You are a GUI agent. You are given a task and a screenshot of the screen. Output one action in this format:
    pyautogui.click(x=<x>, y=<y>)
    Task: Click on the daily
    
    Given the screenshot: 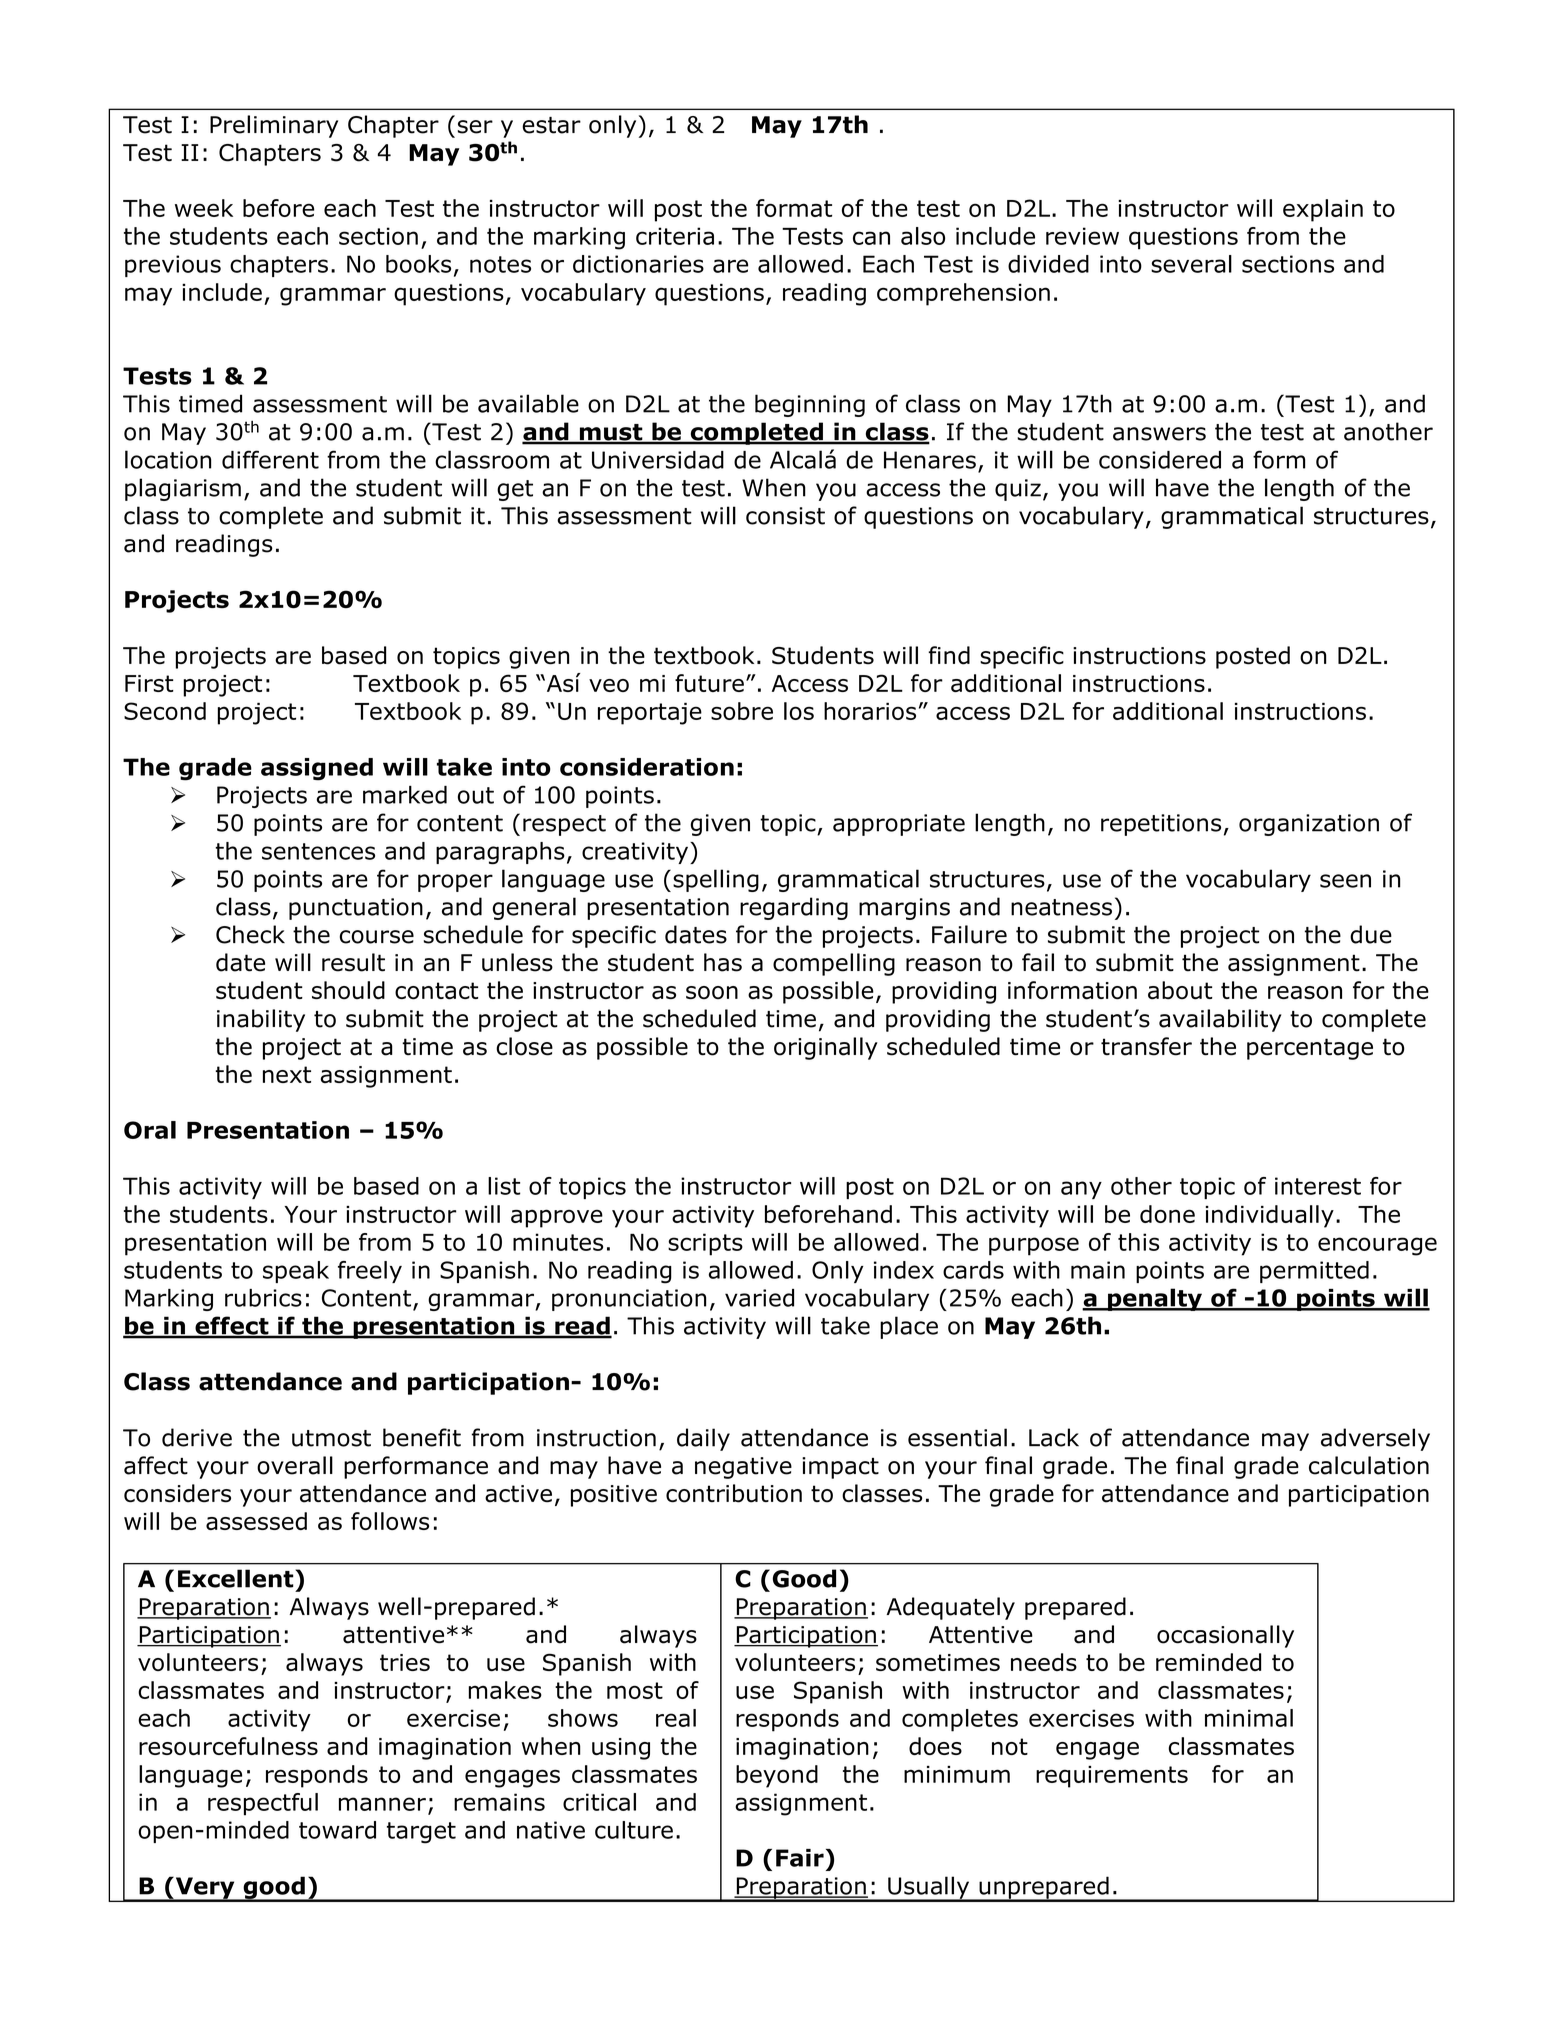 What is the action you would take?
    pyautogui.click(x=703, y=1439)
